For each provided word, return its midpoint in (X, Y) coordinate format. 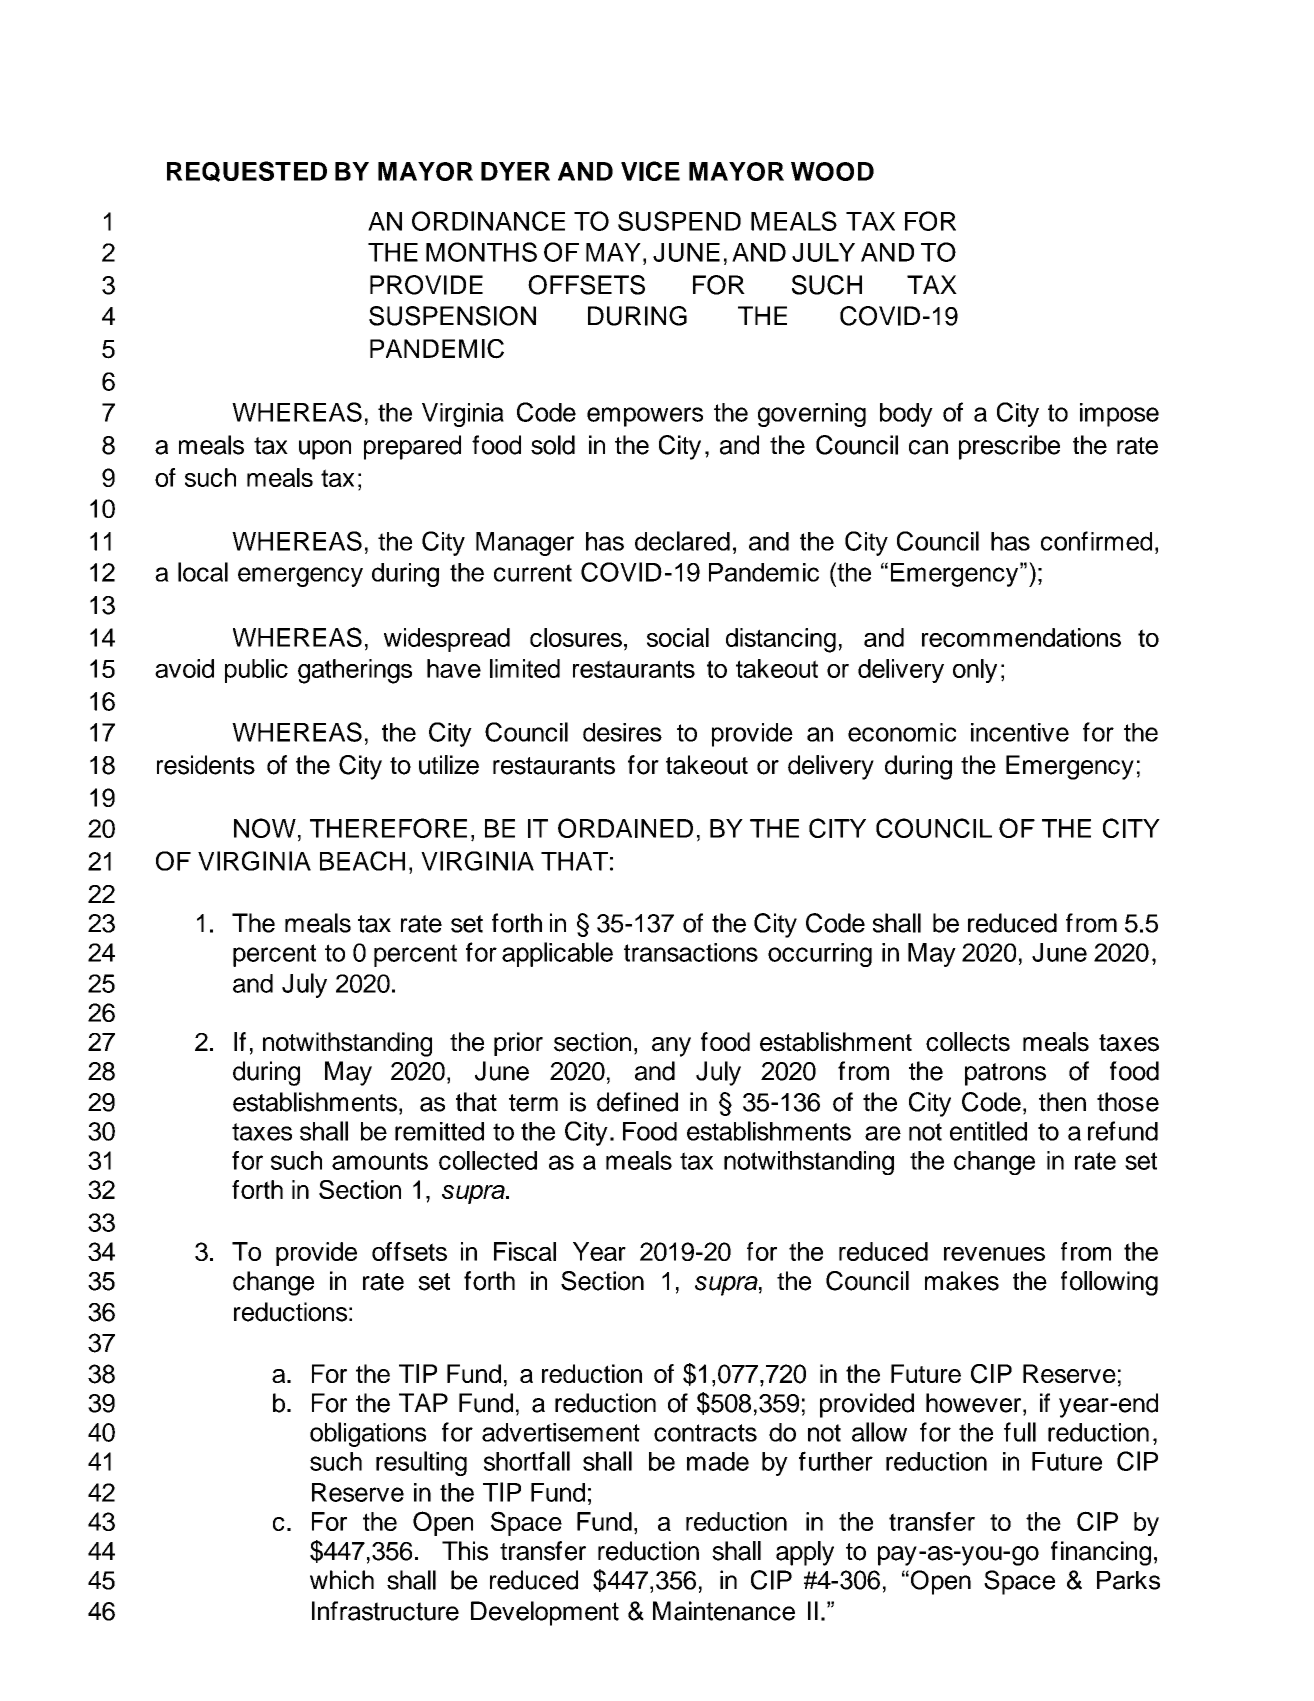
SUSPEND (679, 221)
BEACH (362, 861)
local (203, 572)
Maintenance (724, 1611)
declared (682, 541)
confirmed (1096, 541)
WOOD (832, 171)
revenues (994, 1254)
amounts (380, 1161)
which (342, 1580)
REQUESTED (247, 171)
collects (968, 1042)
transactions (691, 952)
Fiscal (525, 1251)
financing (1101, 1553)
